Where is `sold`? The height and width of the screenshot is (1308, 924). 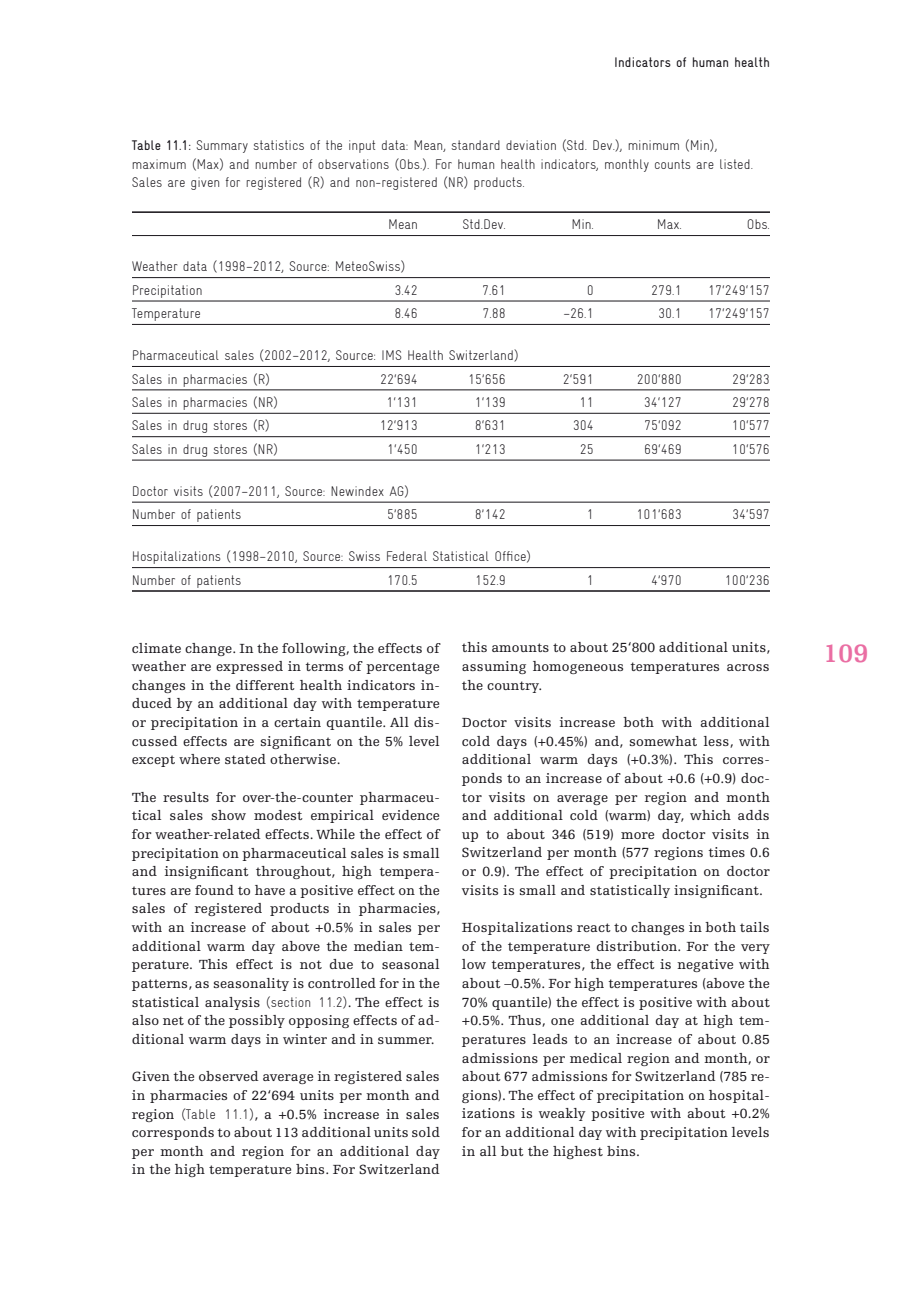
sold is located at coordinates (426, 1132).
